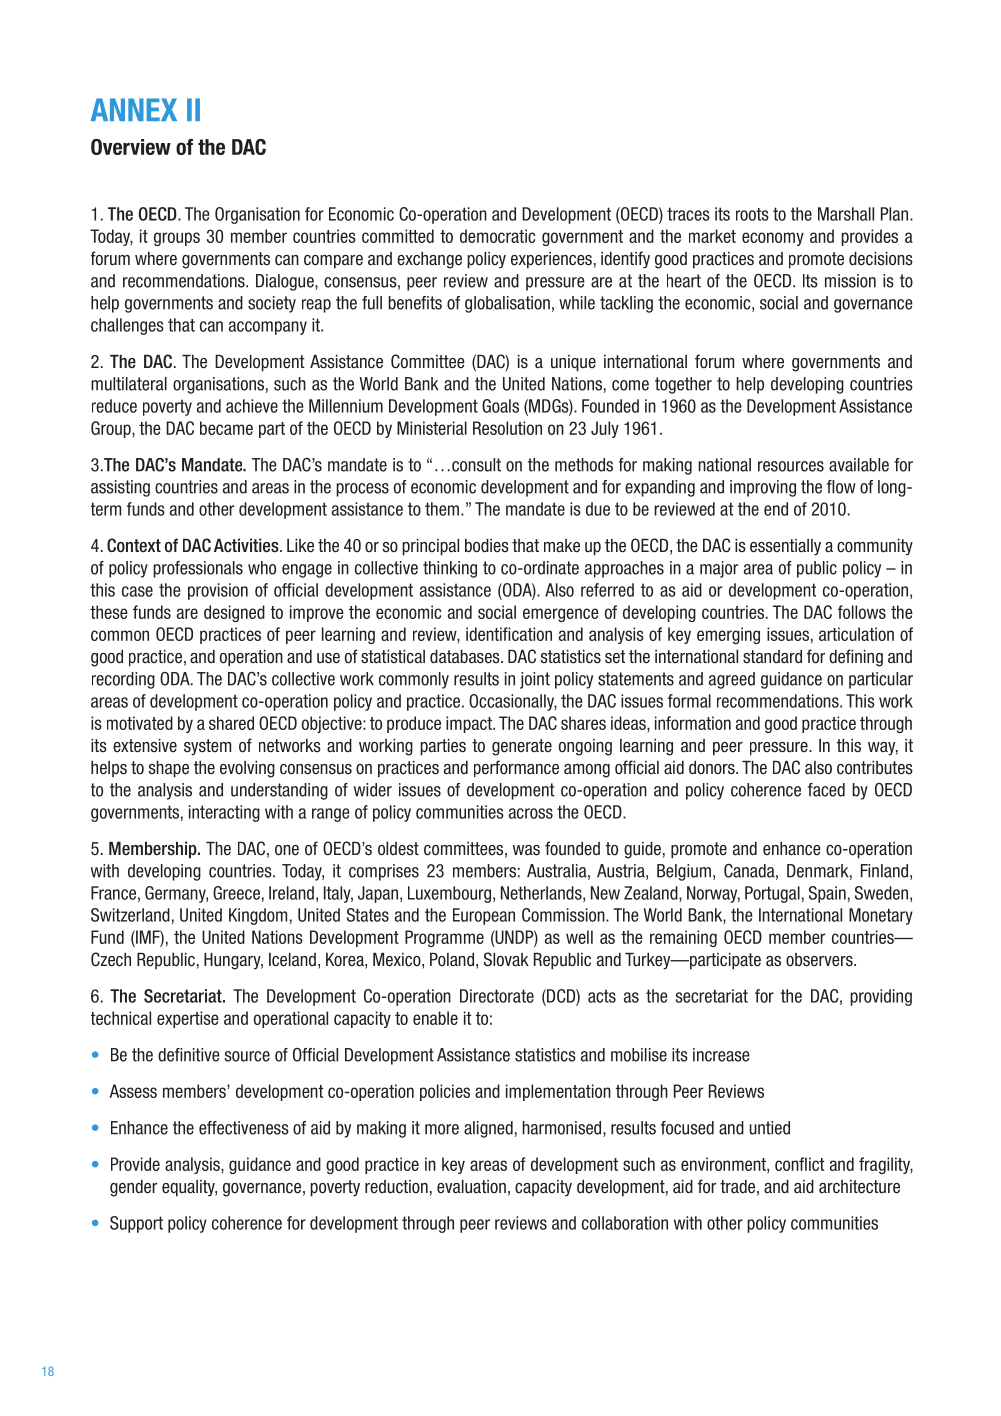  I want to click on evaluation, so click(471, 1187).
